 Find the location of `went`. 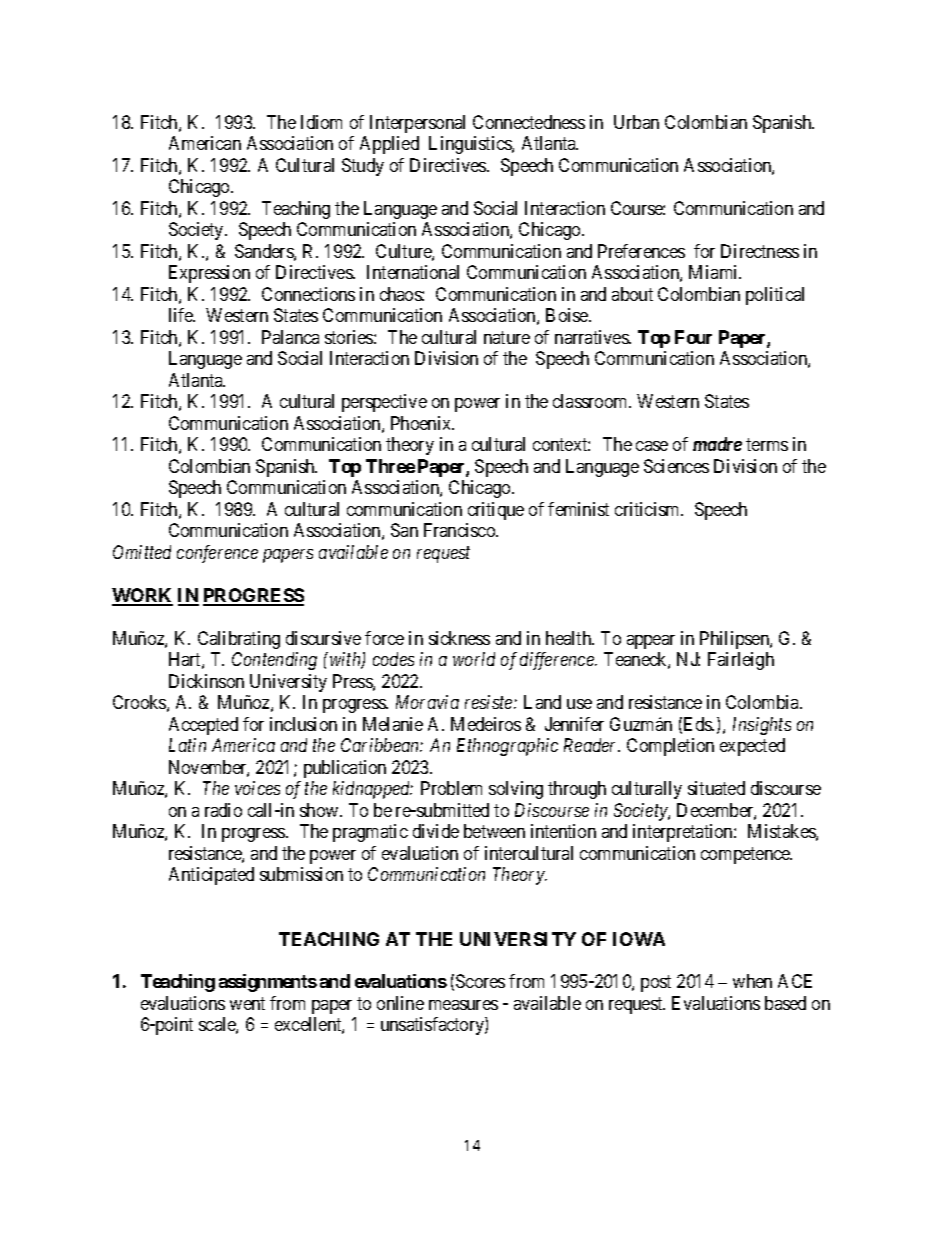

went is located at coordinates (247, 1003).
